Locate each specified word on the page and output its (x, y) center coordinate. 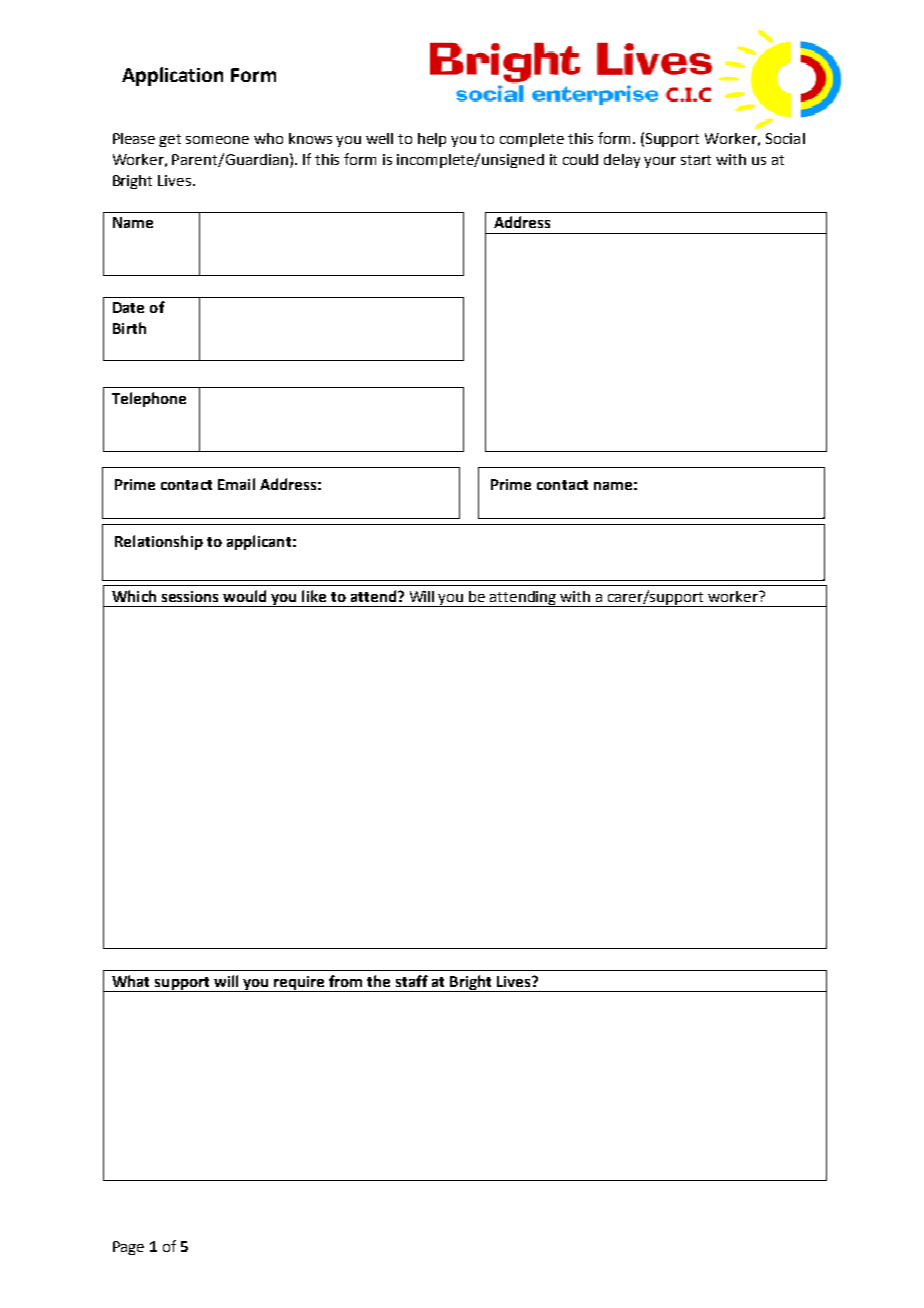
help (432, 140)
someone (217, 140)
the (378, 981)
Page (128, 1248)
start (696, 160)
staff (412, 981)
